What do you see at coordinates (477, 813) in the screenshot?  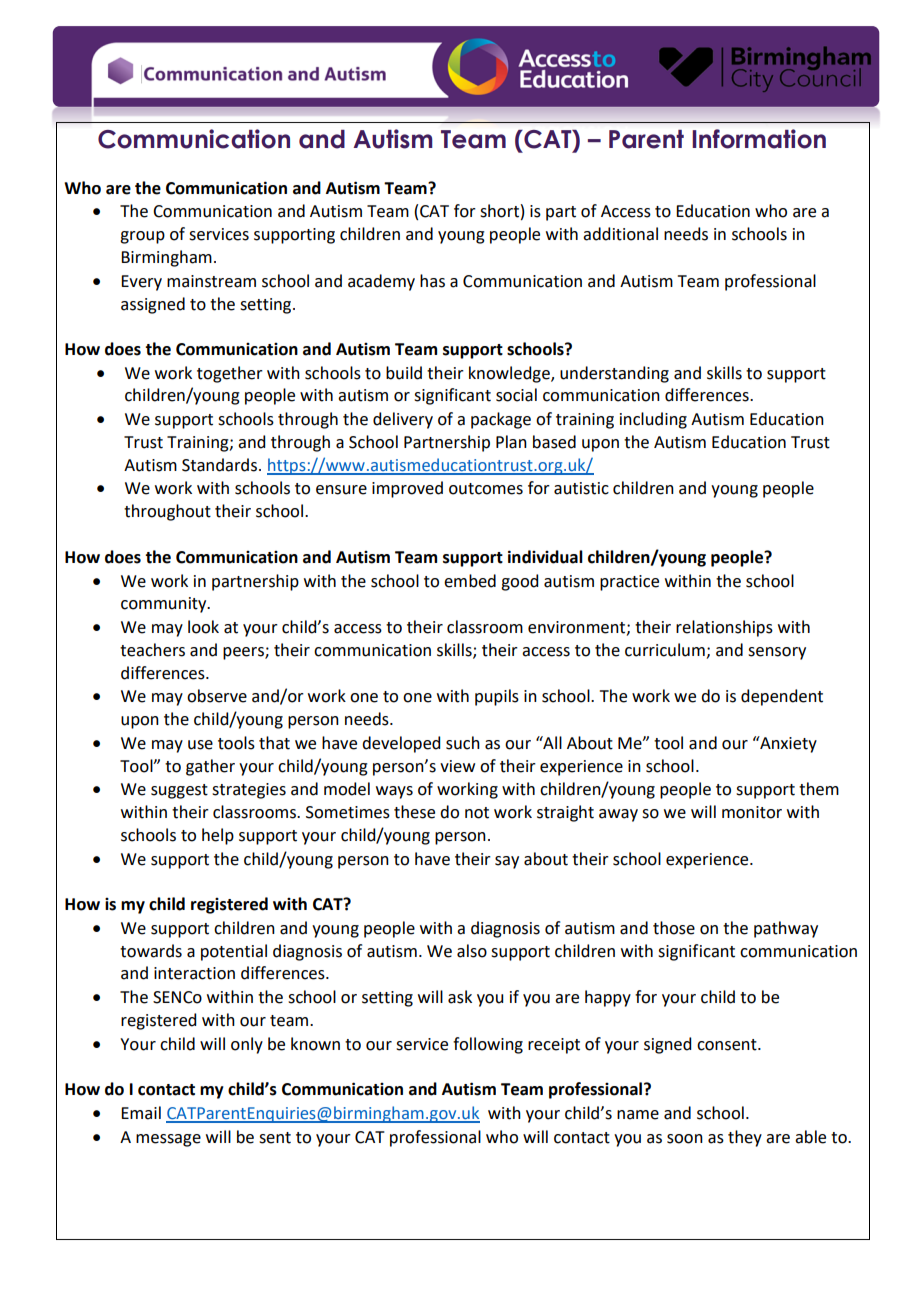 I see `not` at bounding box center [477, 813].
